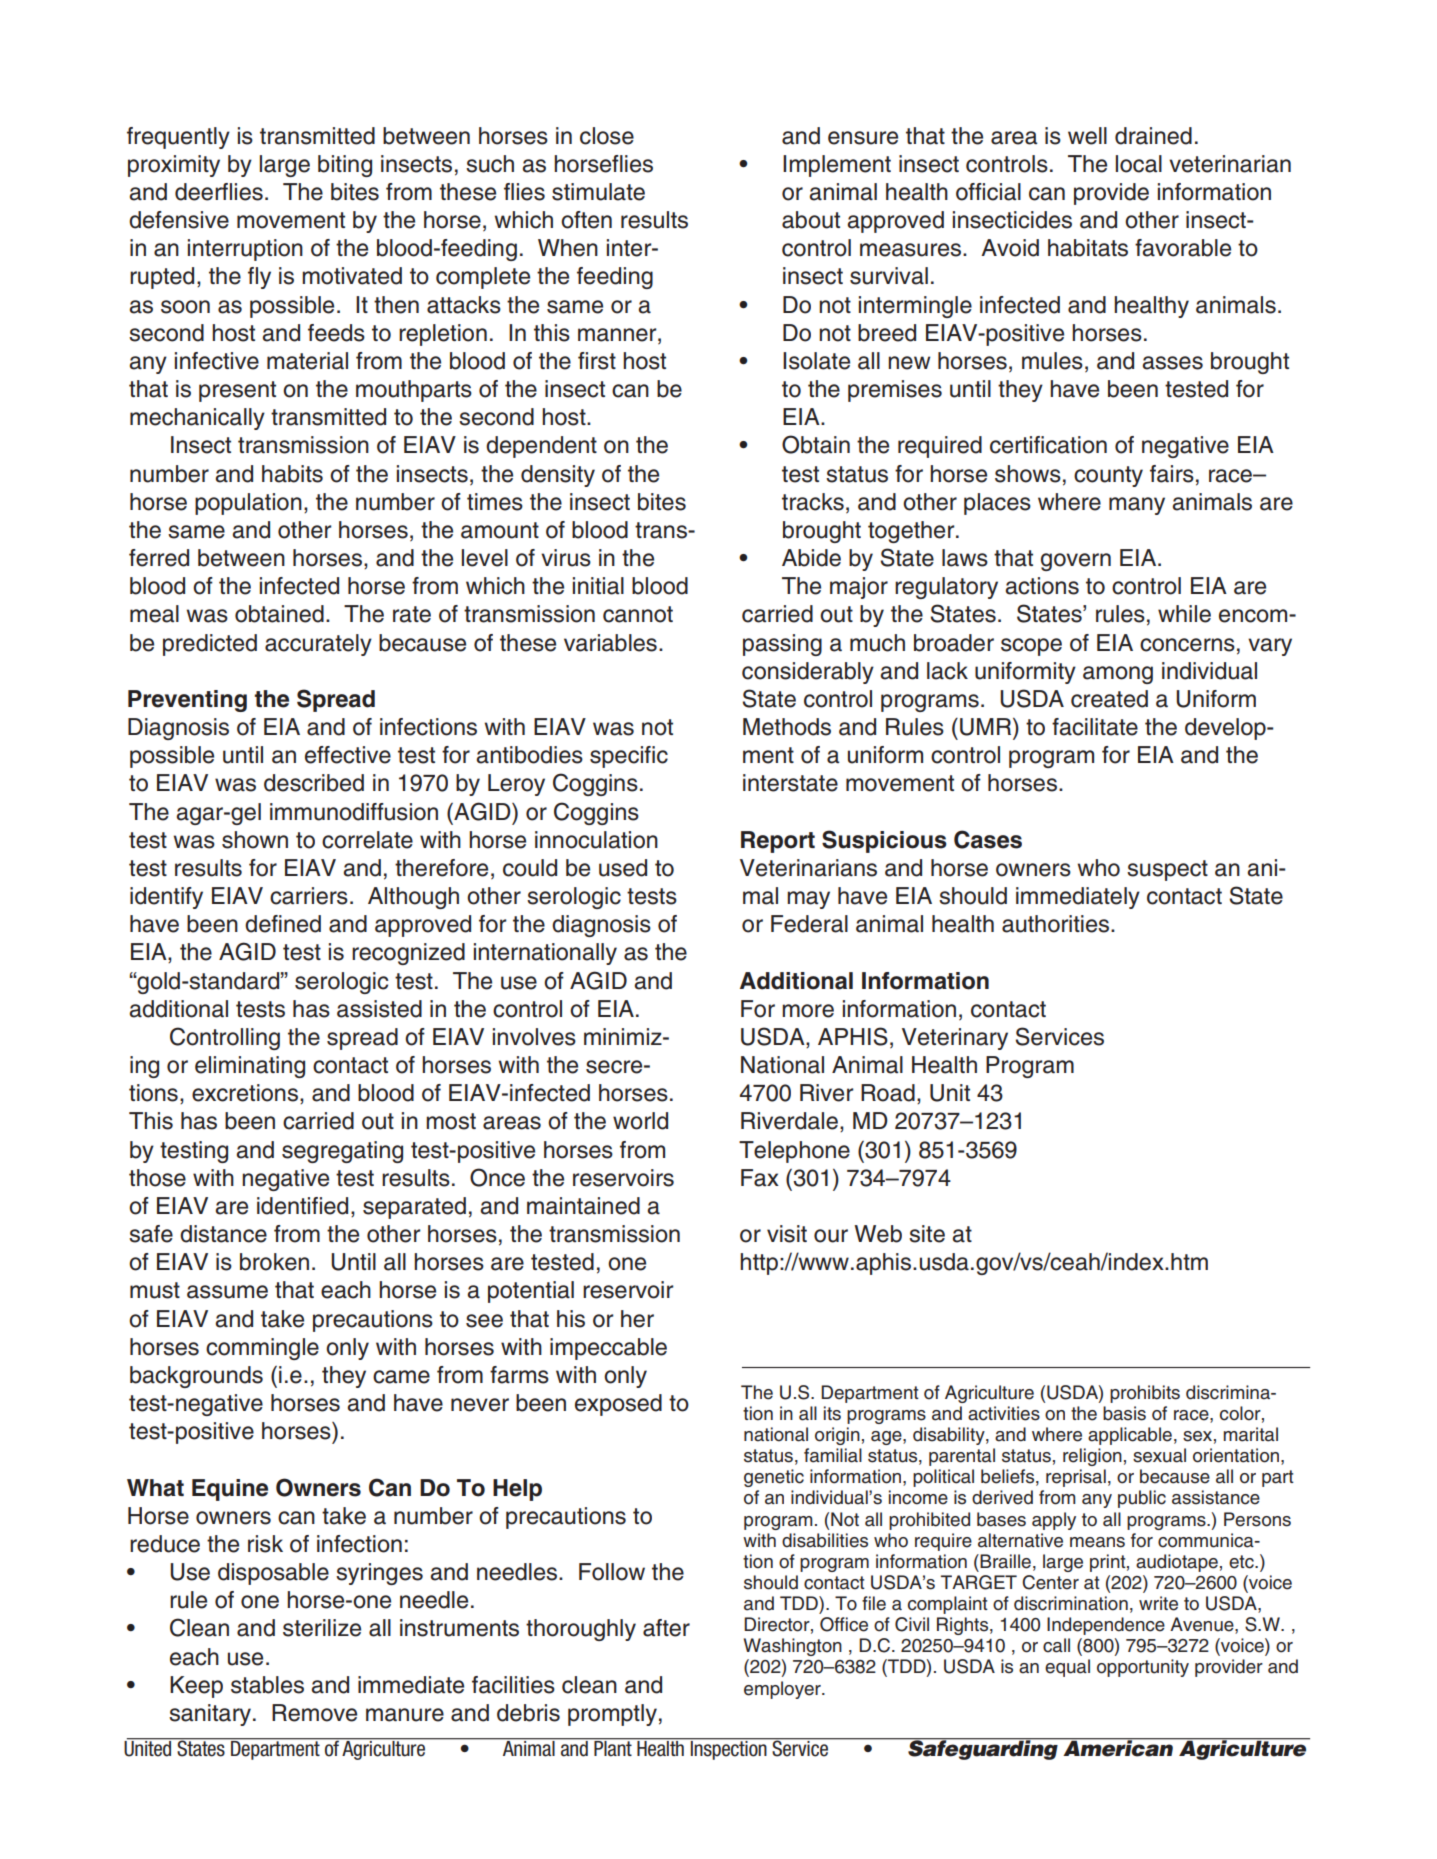 The height and width of the screenshot is (1859, 1437). What do you see at coordinates (283, 924) in the screenshot?
I see `defined` at bounding box center [283, 924].
